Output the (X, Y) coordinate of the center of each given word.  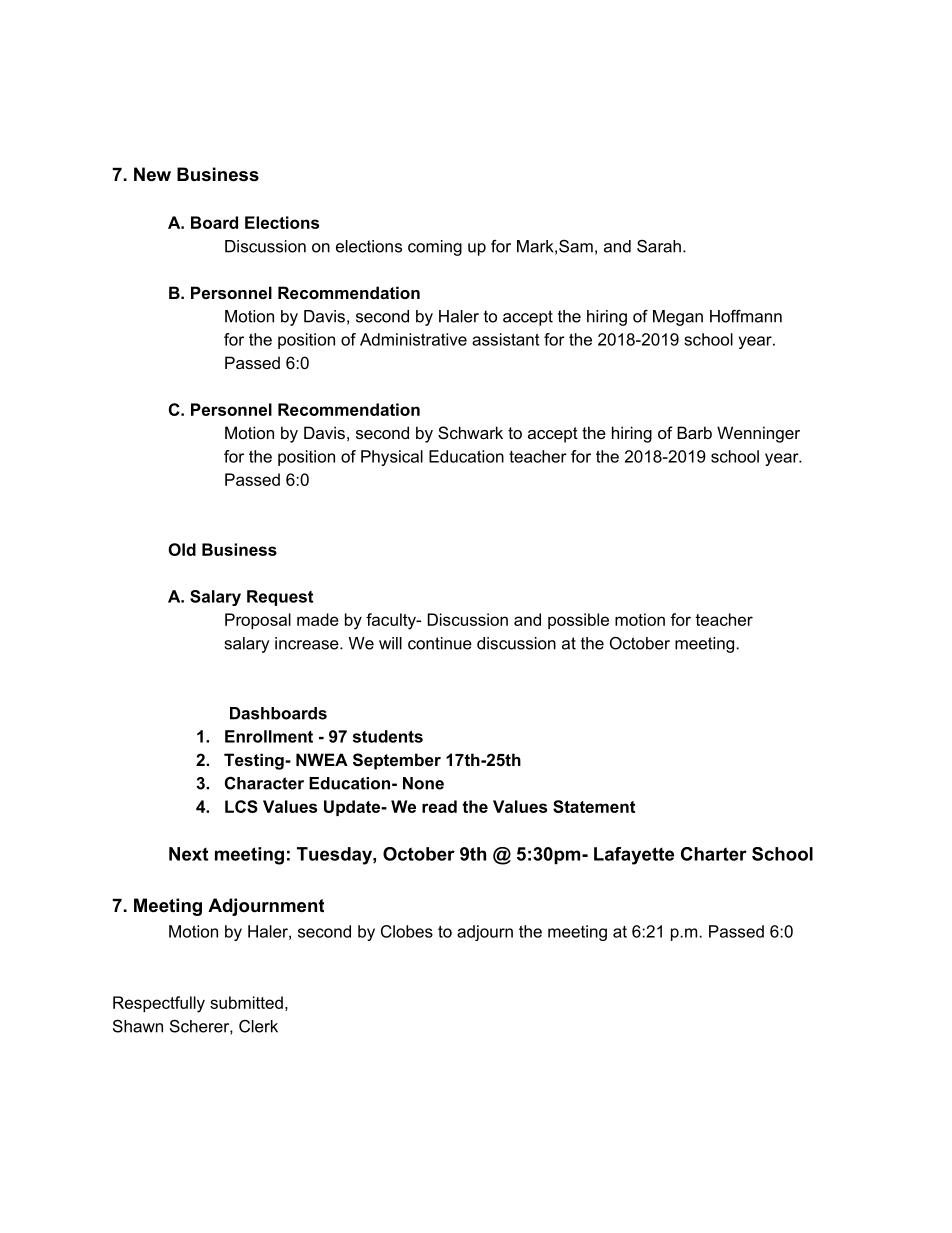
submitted (246, 1002)
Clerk (258, 1026)
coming (435, 248)
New (152, 174)
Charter (714, 854)
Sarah (659, 246)
